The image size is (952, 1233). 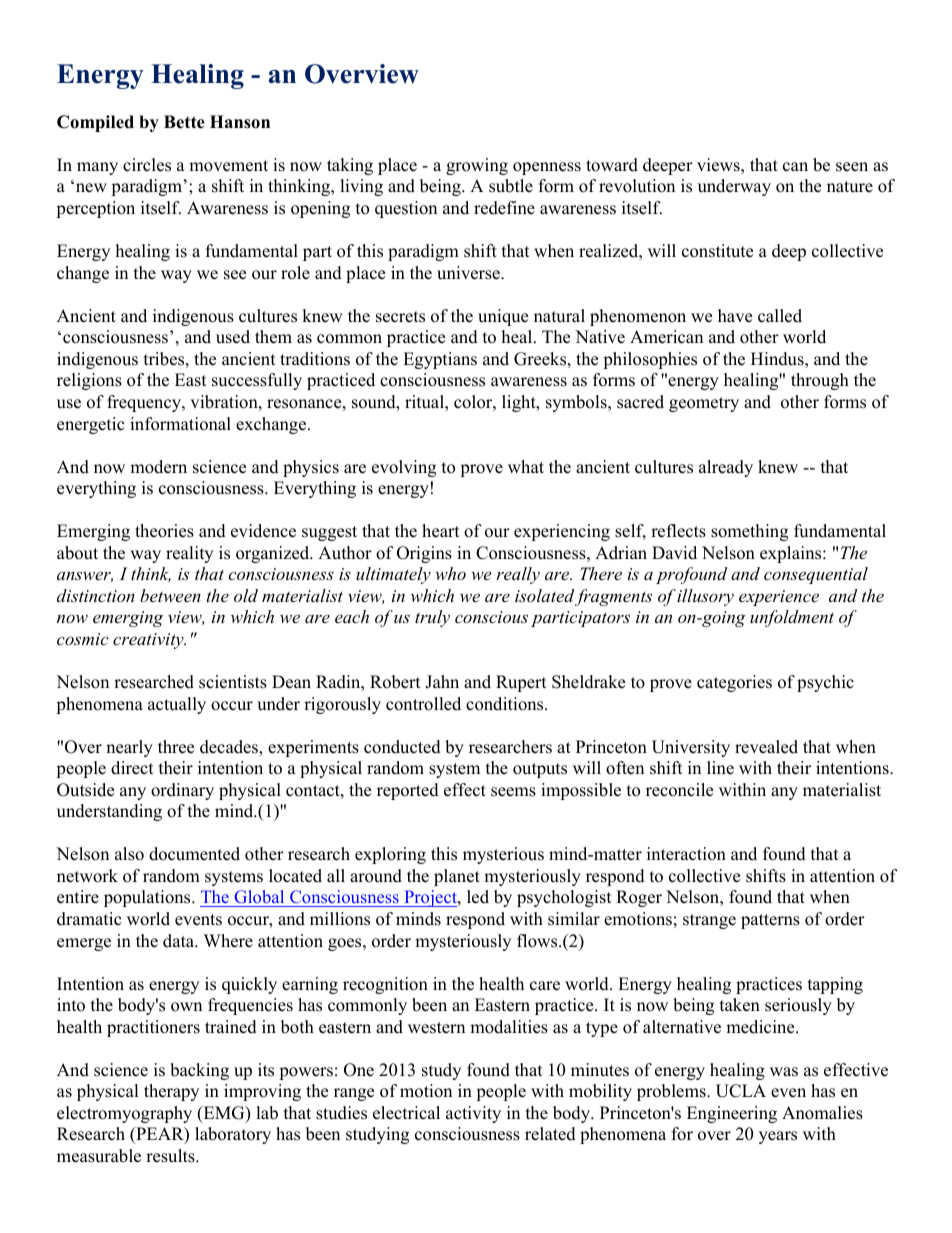 I want to click on years, so click(x=778, y=1137).
